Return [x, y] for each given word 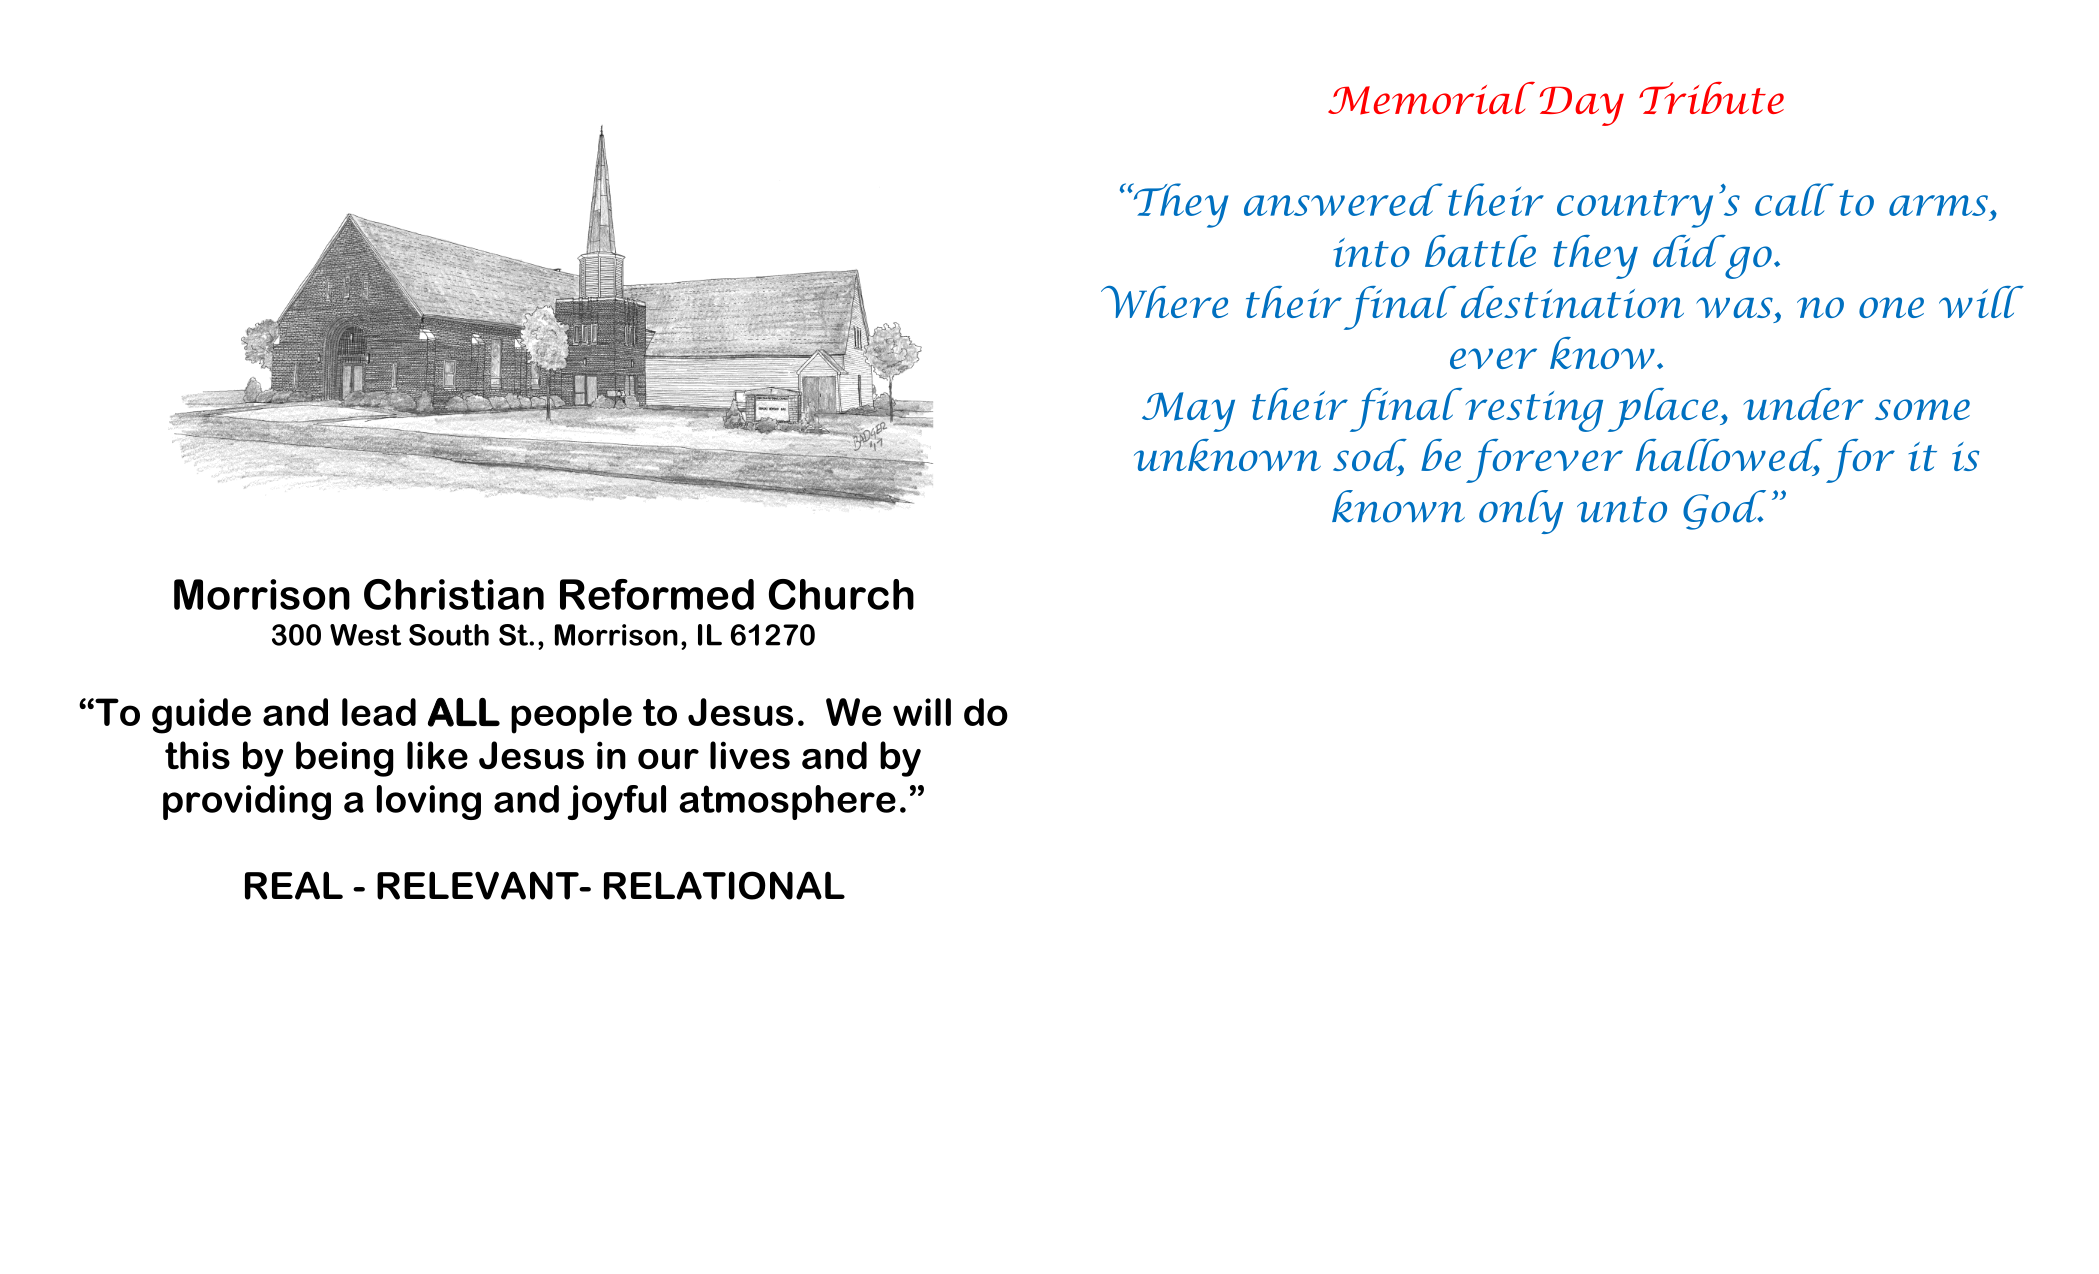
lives [750, 755]
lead [379, 712]
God [1724, 510]
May [1188, 412]
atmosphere [787, 802]
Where [1164, 302]
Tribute [1711, 98]
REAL [294, 885]
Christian [454, 594]
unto [1622, 509]
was [1734, 307]
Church [841, 594]
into [1371, 252]
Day [1582, 106]
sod [1370, 456]
